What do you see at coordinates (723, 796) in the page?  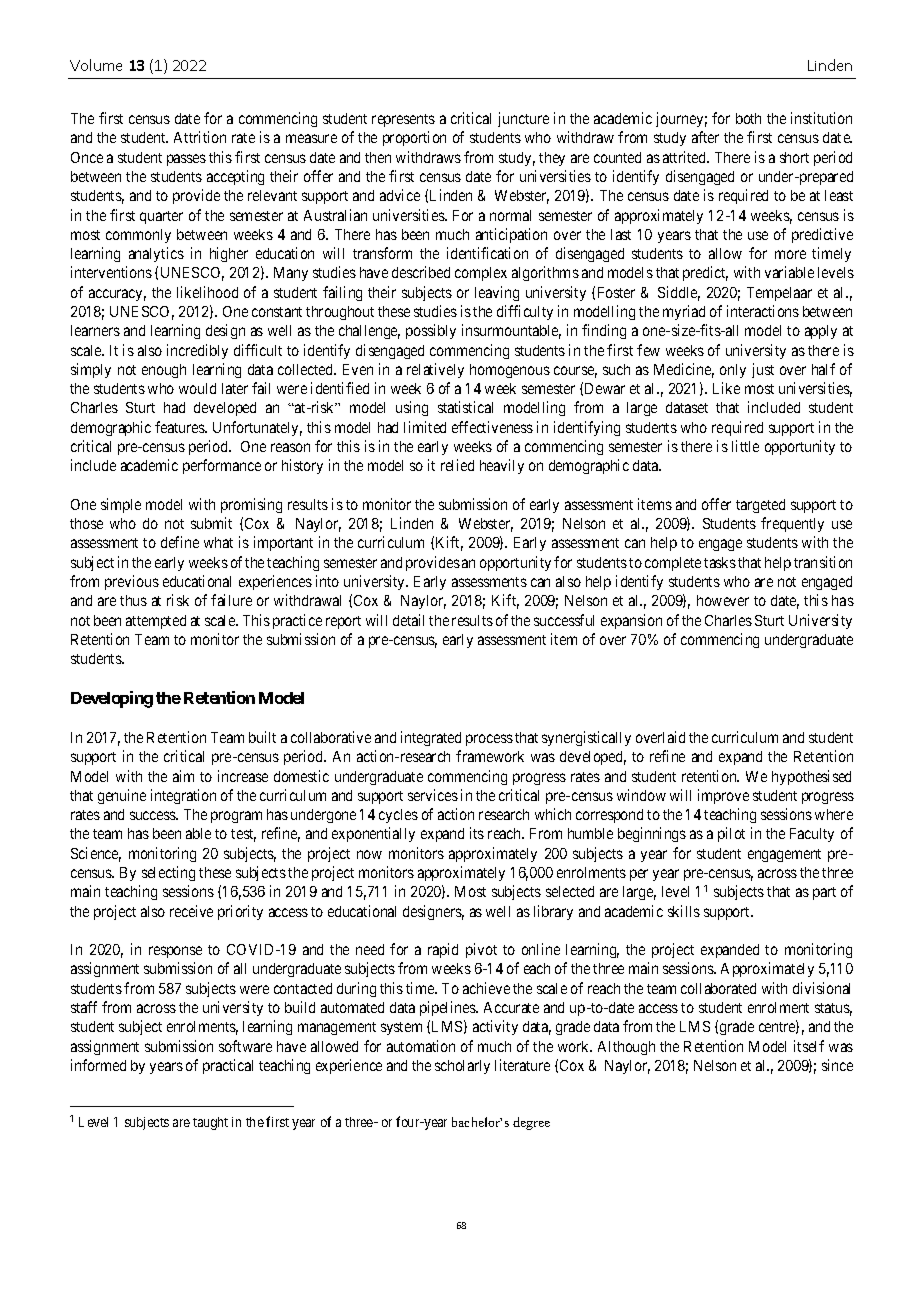 I see `improve` at bounding box center [723, 796].
